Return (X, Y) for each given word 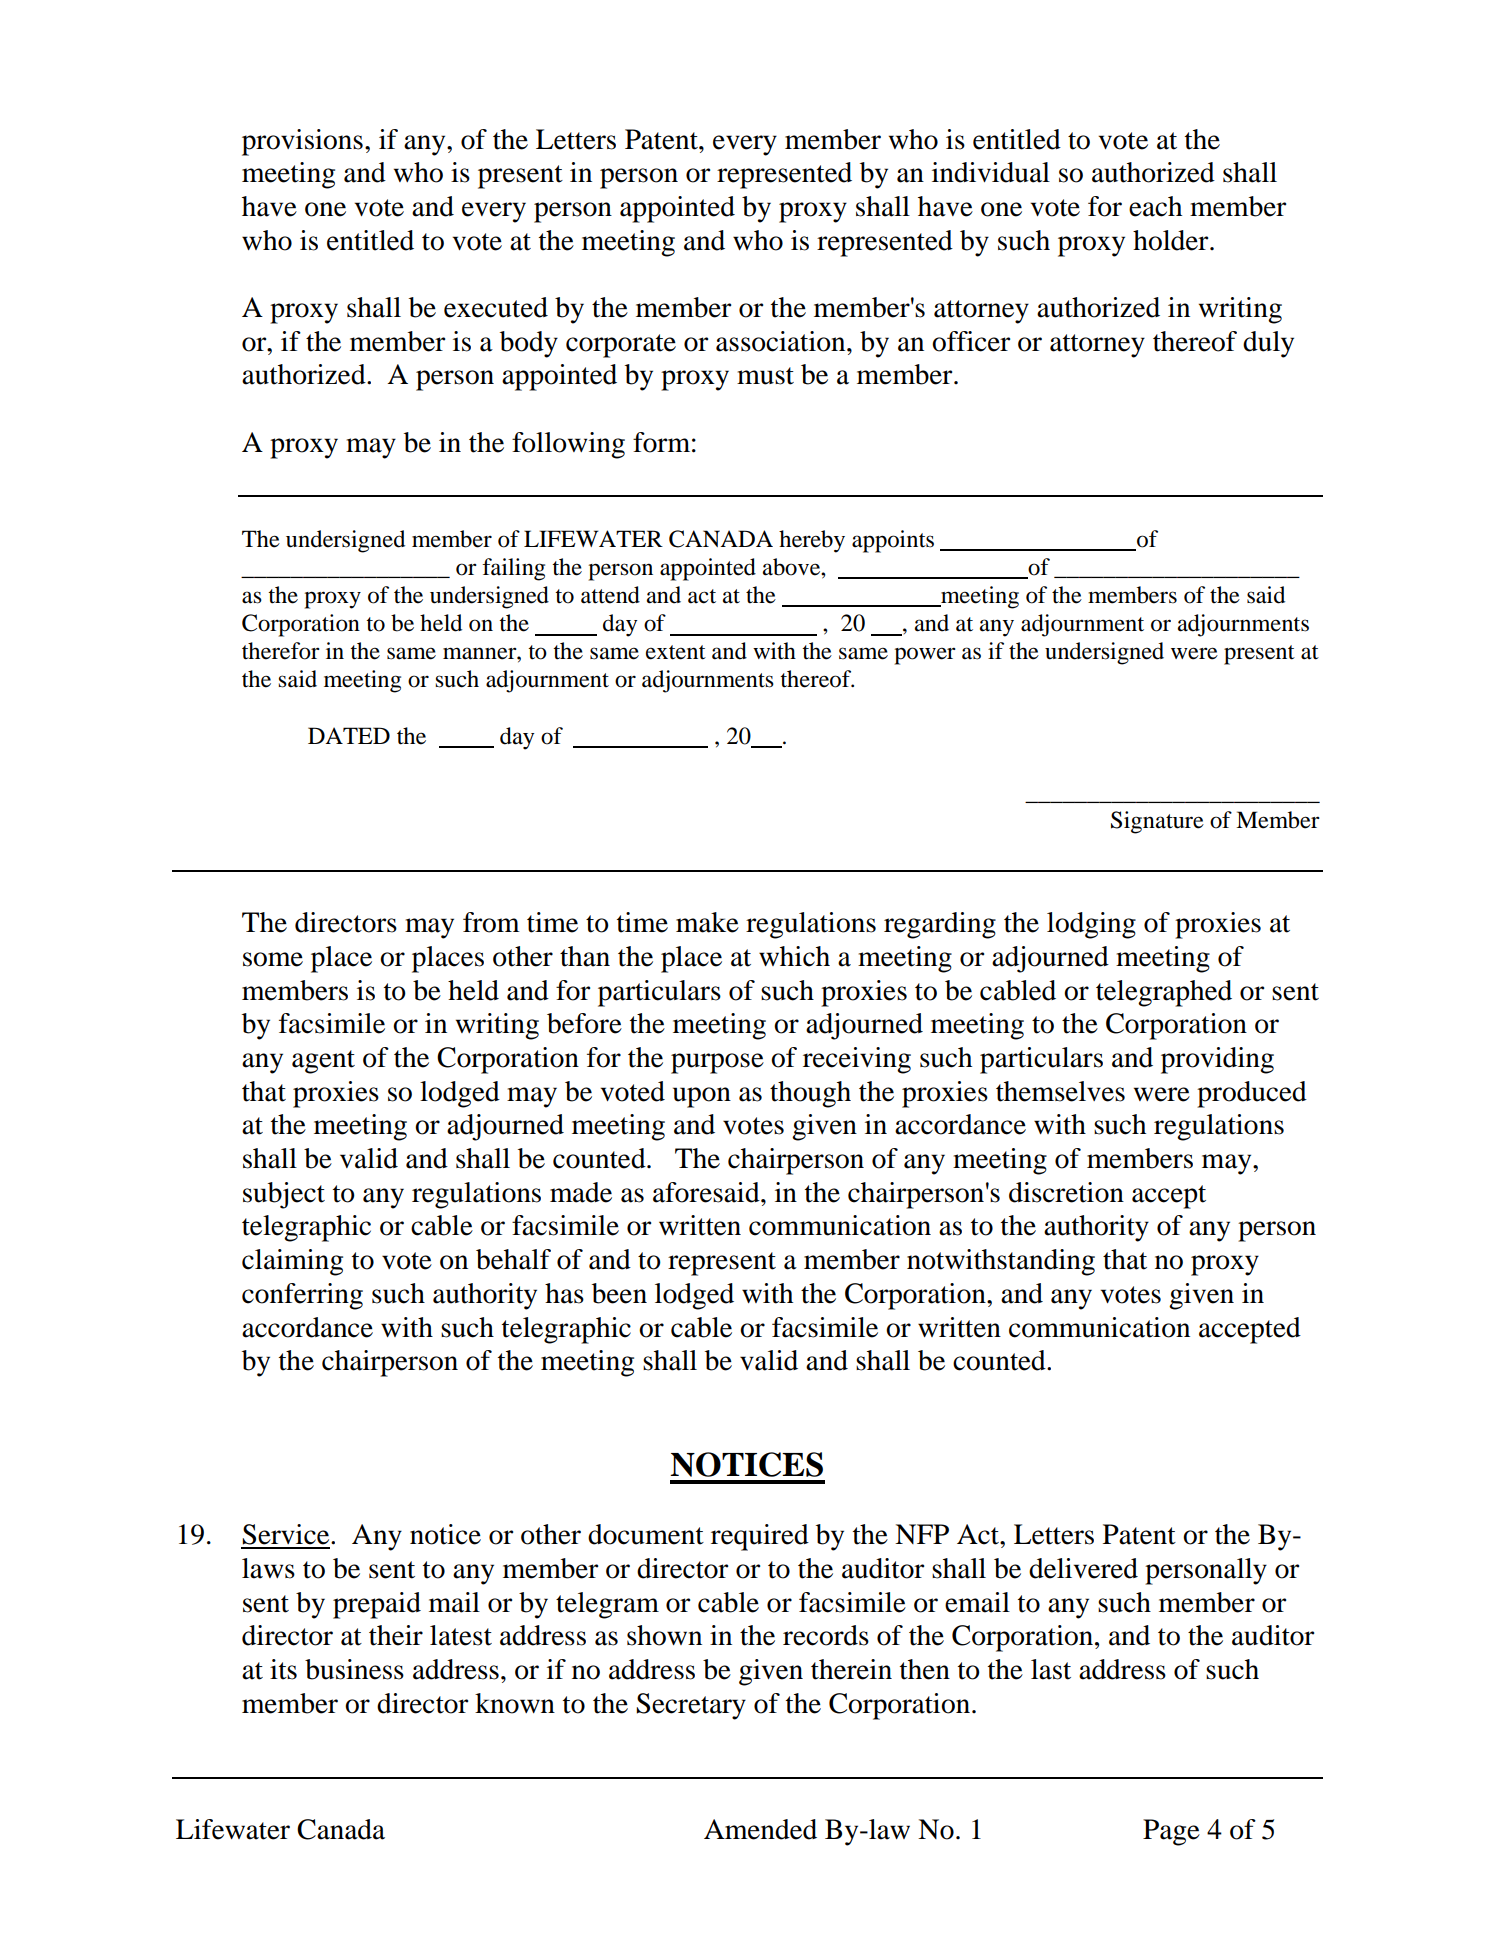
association (782, 341)
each (1155, 206)
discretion (1066, 1192)
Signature (1157, 822)
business (354, 1669)
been (619, 1293)
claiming (292, 1262)
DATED (349, 735)
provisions (302, 142)
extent (676, 652)
